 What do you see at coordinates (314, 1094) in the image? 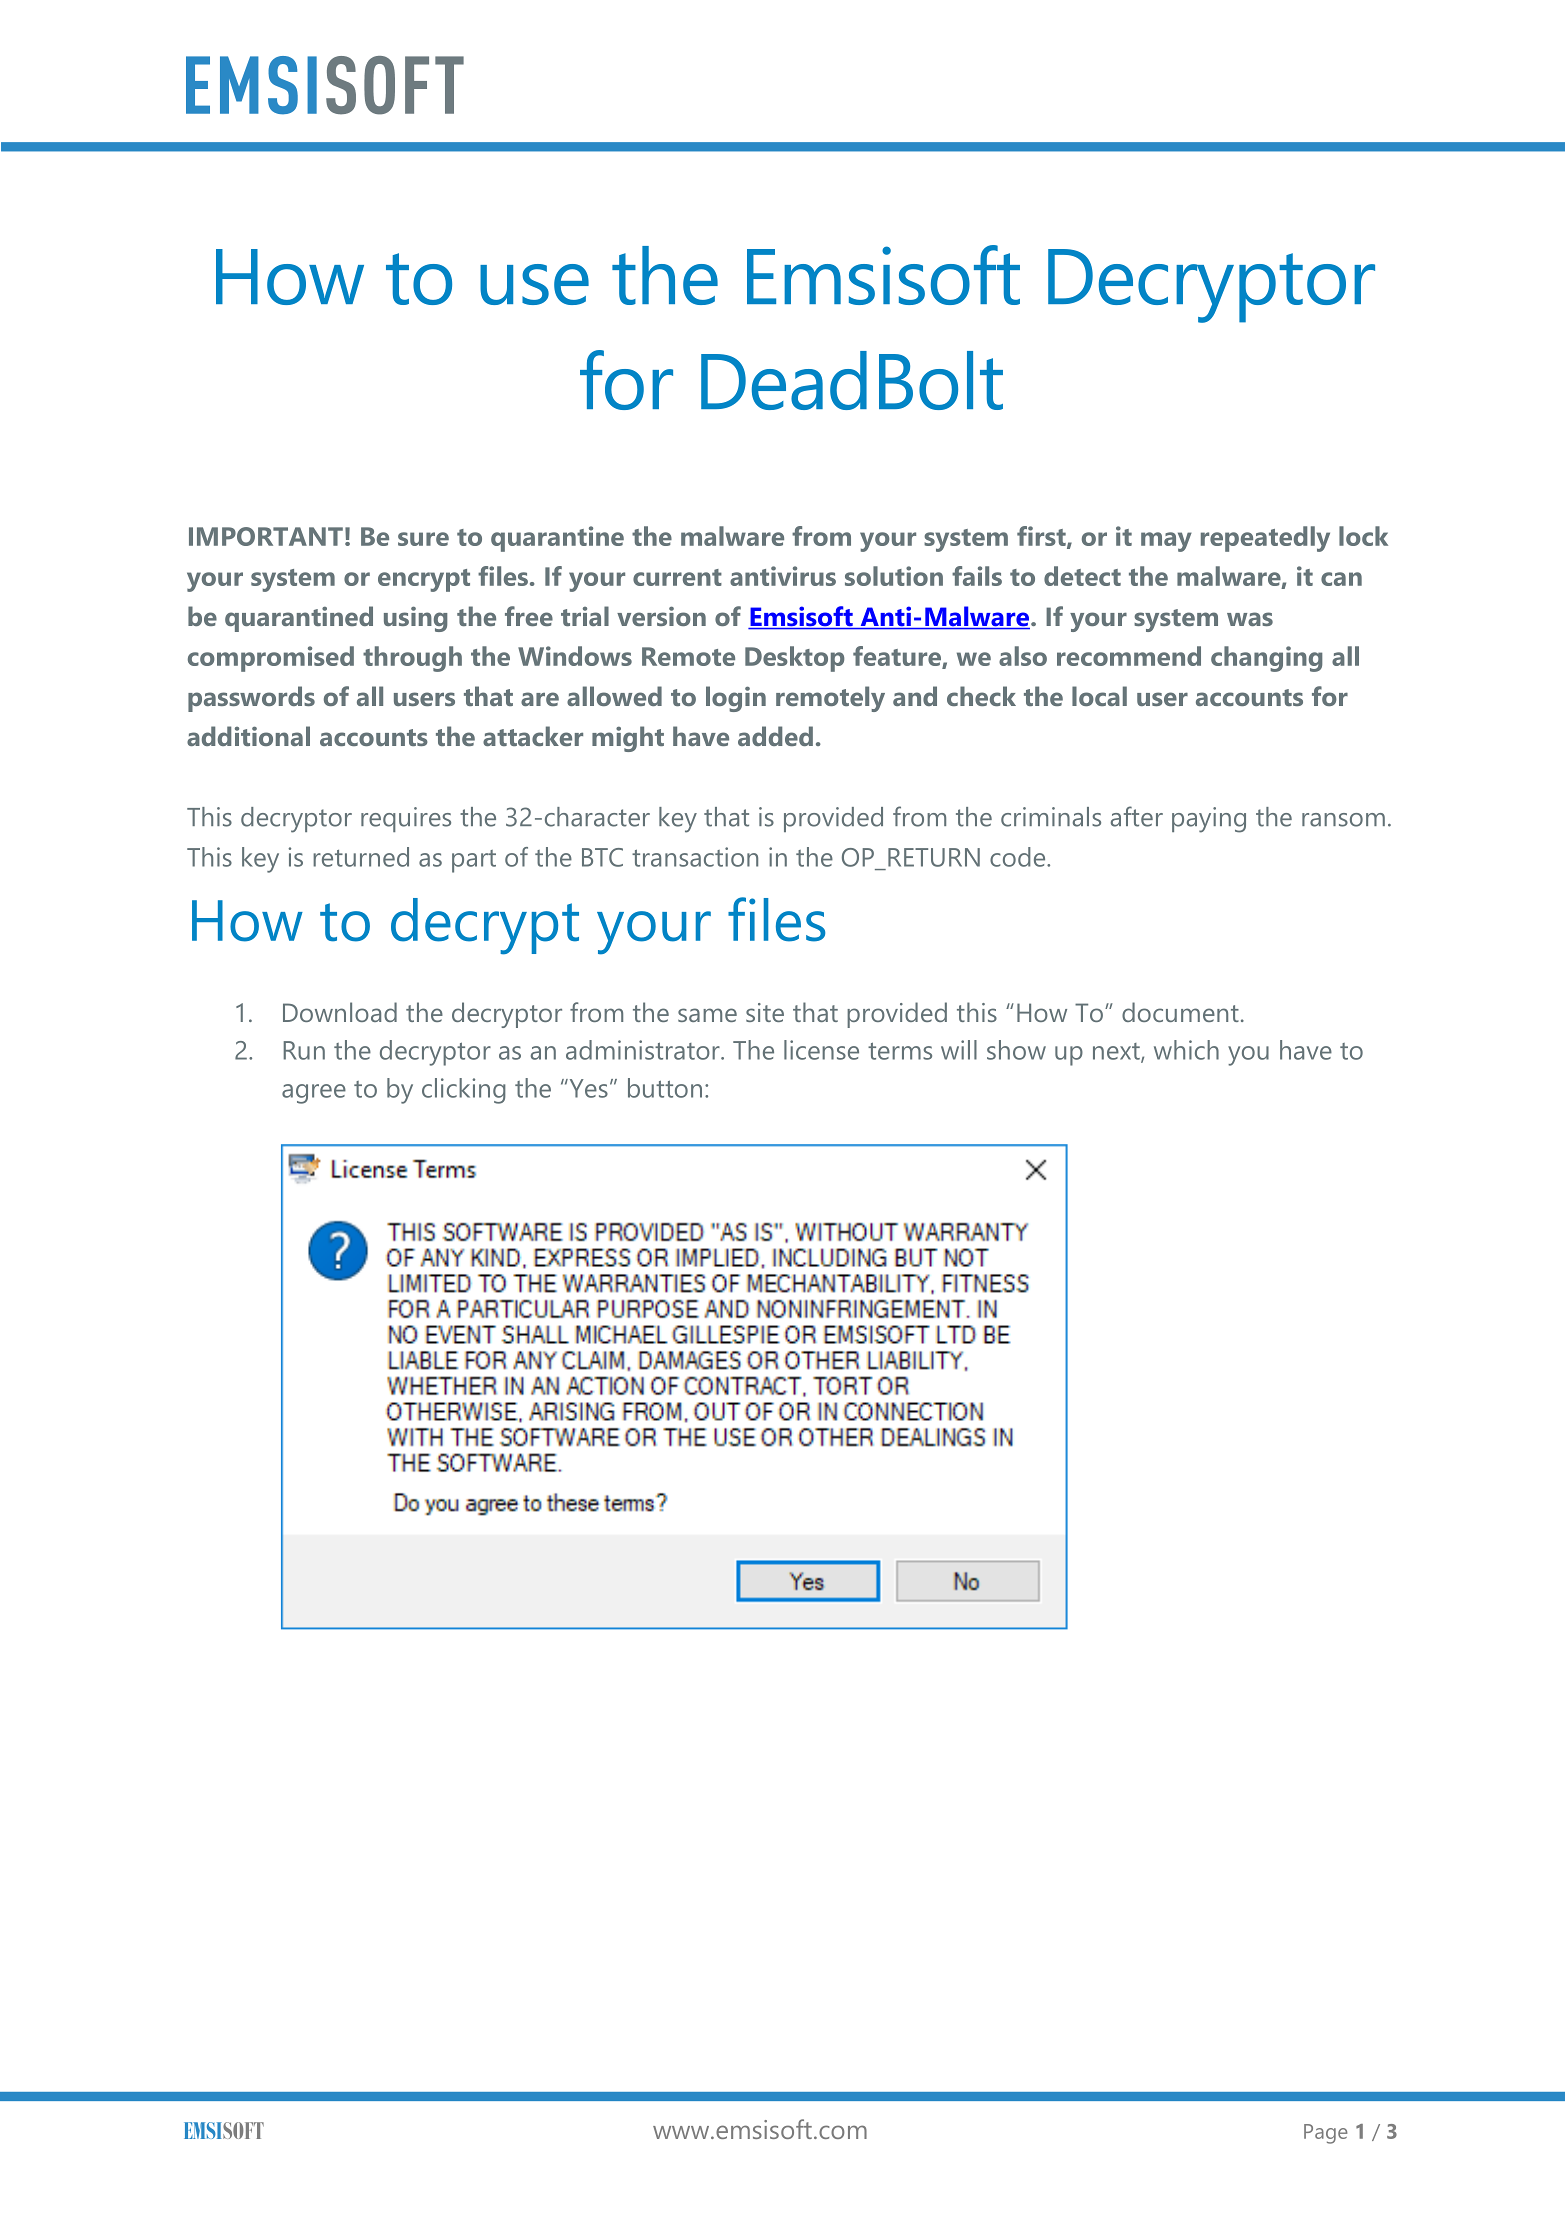
I see `agree` at bounding box center [314, 1094].
